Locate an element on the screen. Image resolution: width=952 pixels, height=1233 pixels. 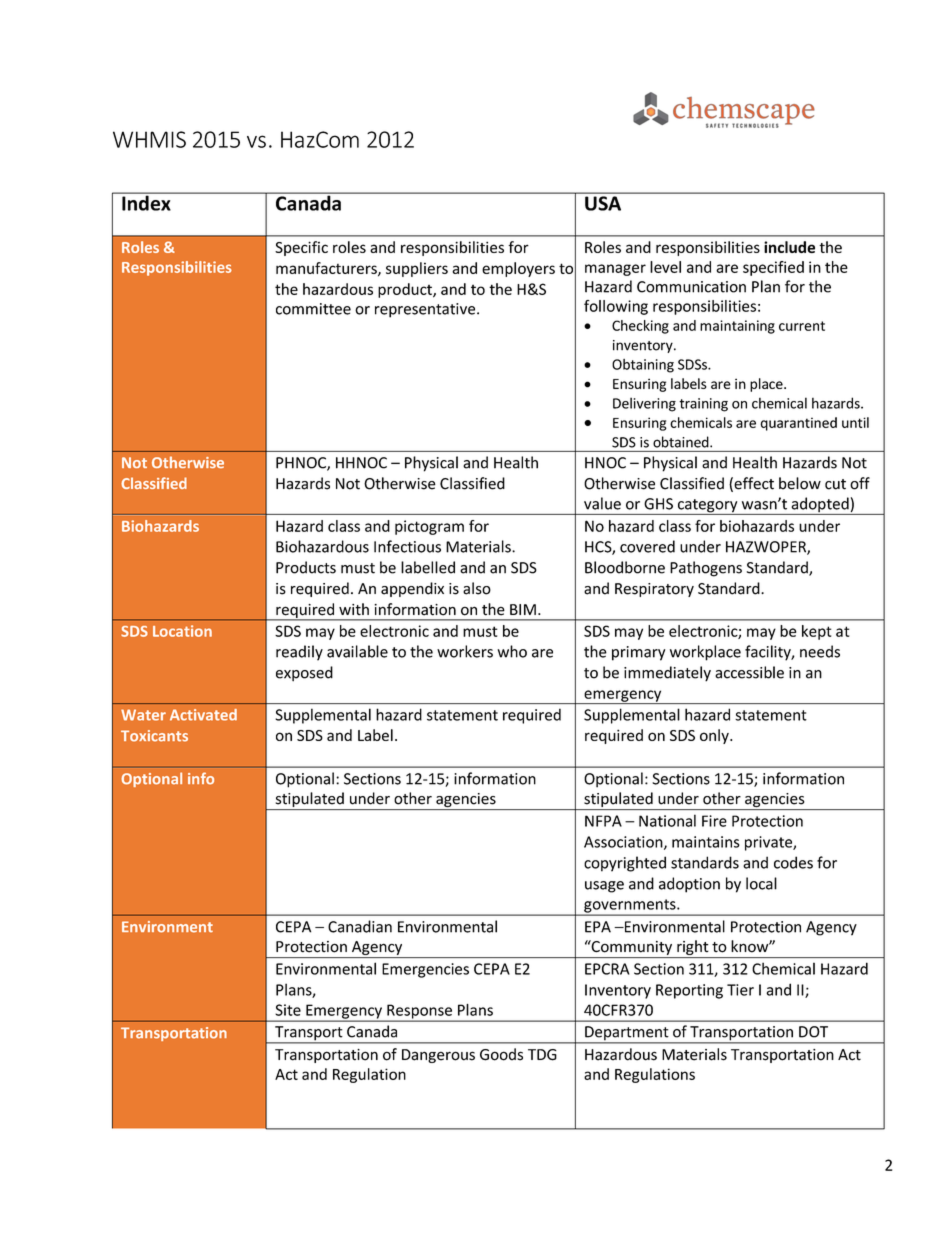
who is located at coordinates (512, 651).
